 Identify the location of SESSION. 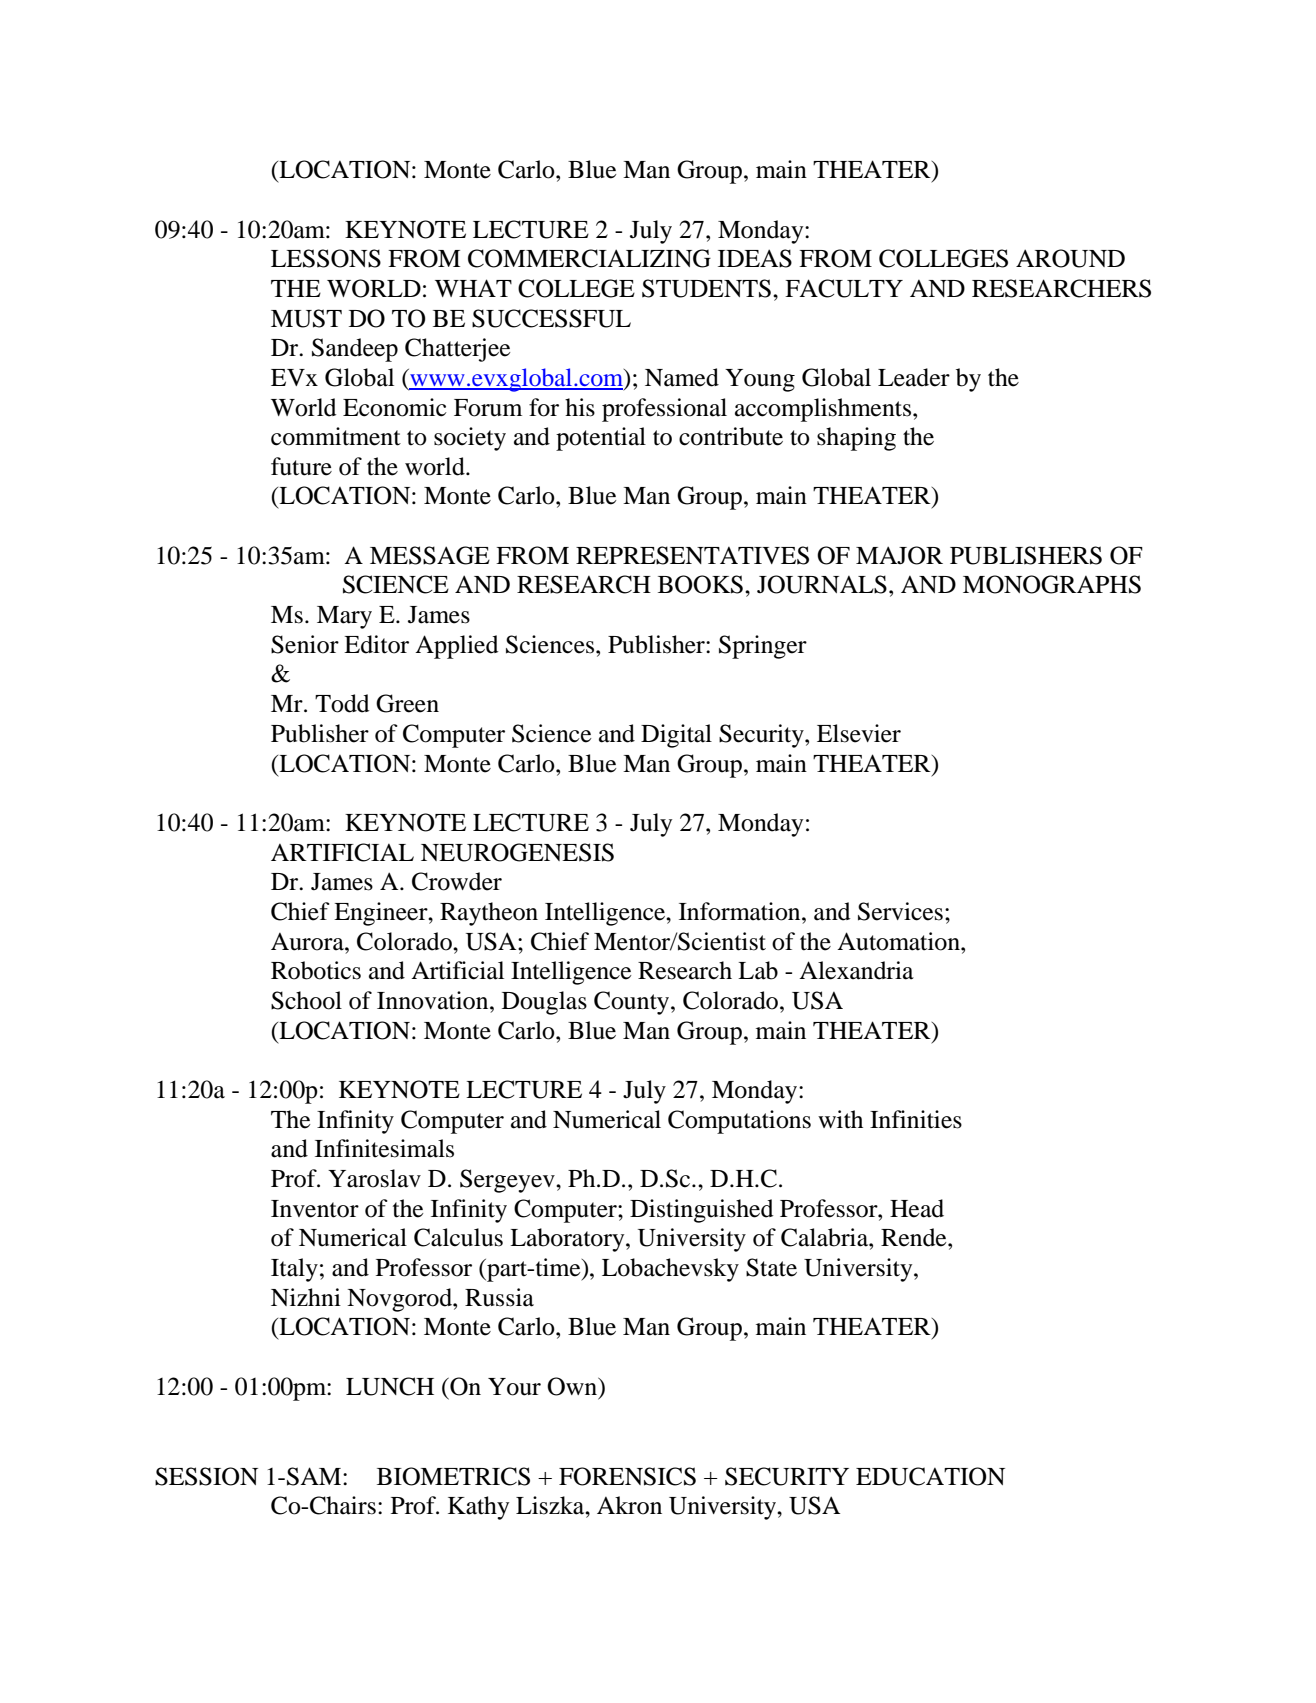
(206, 1476).
